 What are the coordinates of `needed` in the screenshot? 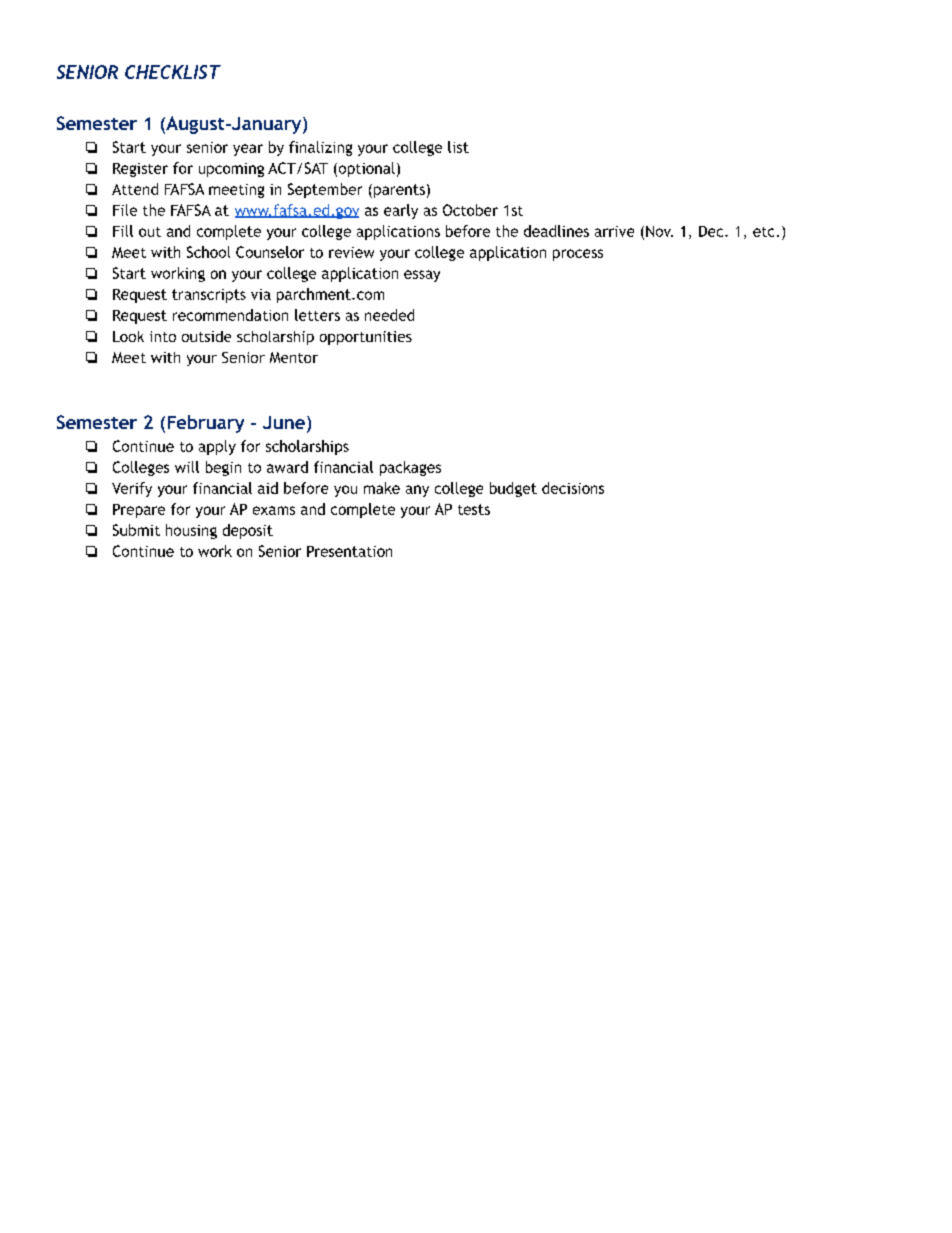 It's located at (389, 315).
